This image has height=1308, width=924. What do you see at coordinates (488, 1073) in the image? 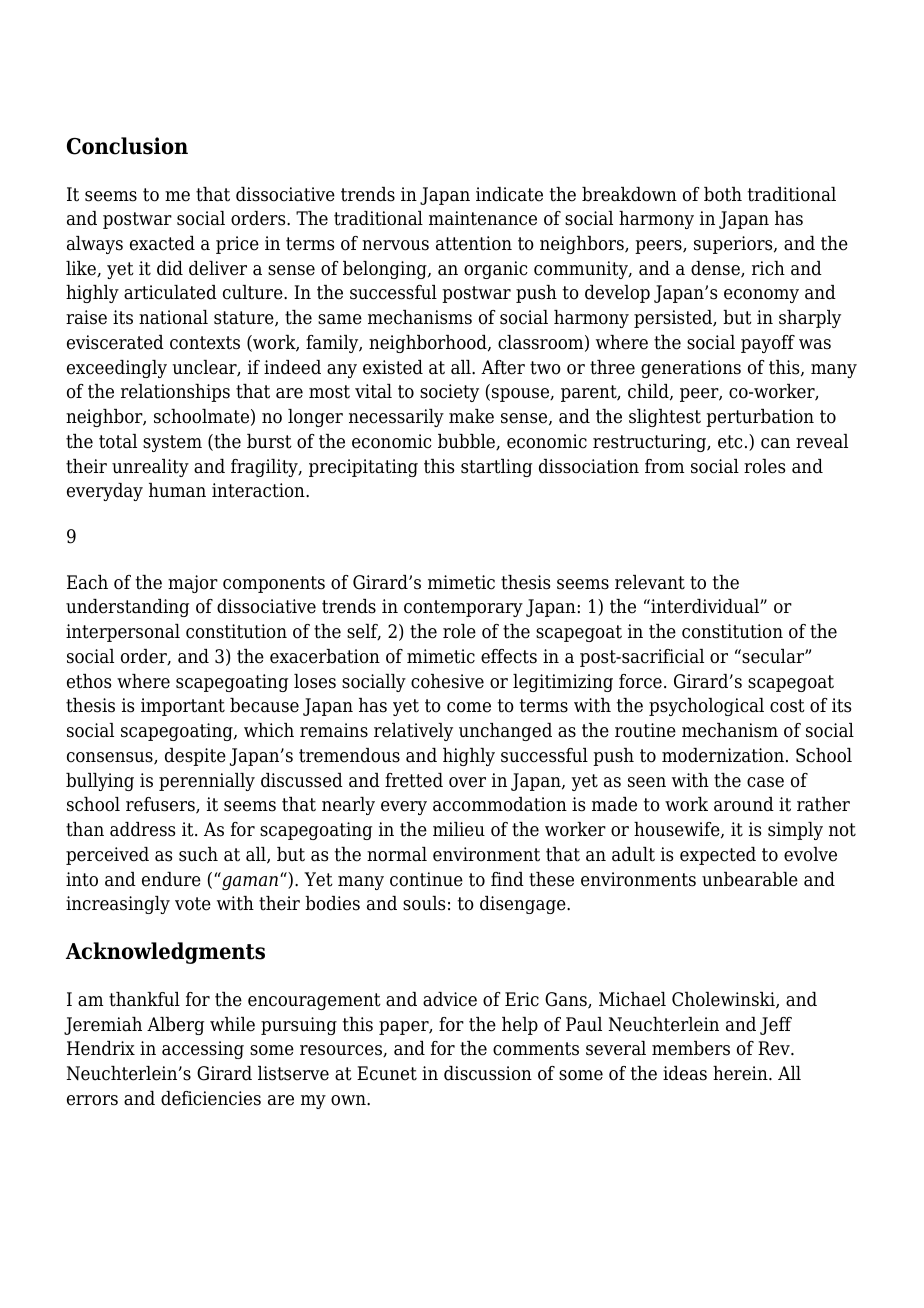
I see `discussion` at bounding box center [488, 1073].
